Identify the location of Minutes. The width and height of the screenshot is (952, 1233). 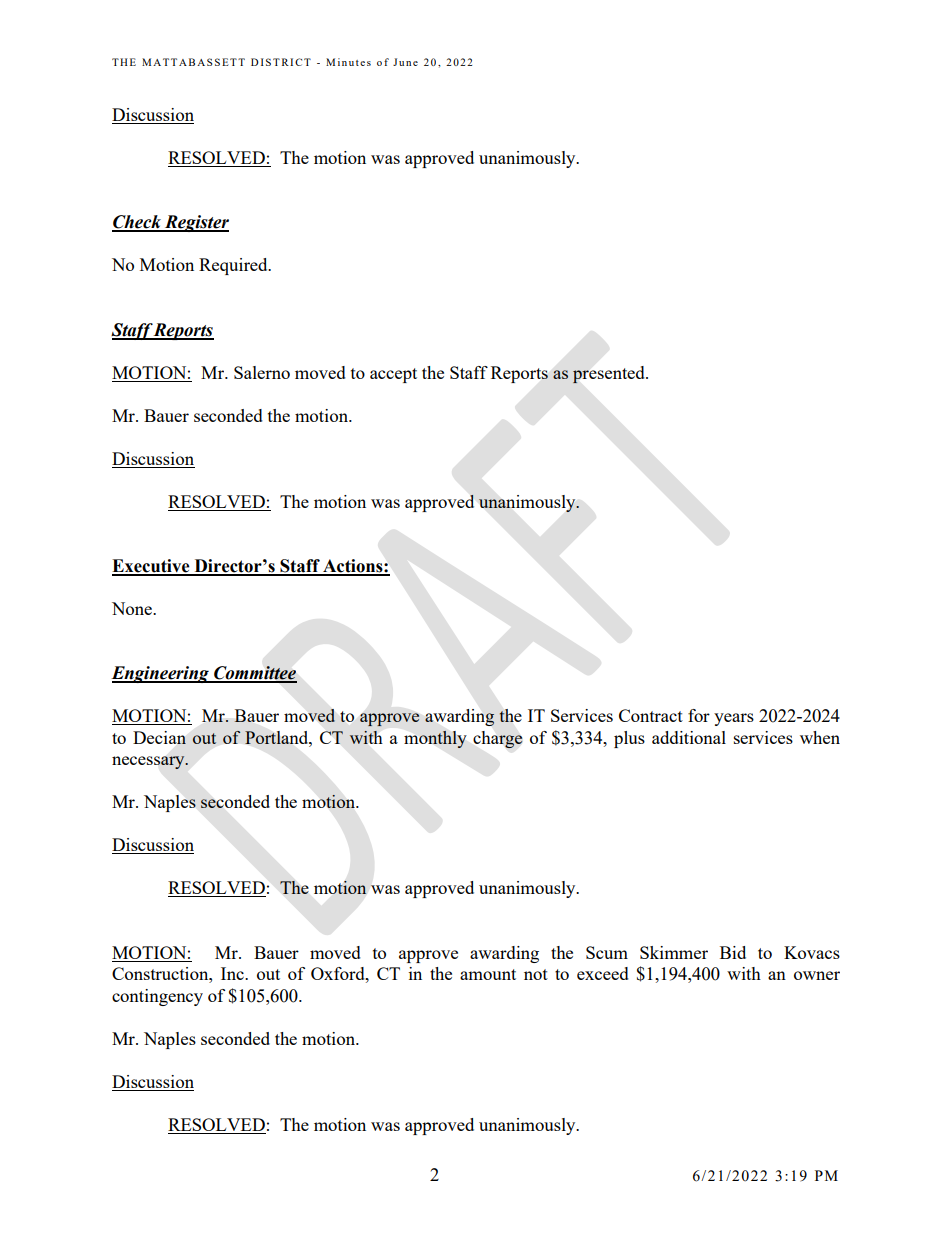
(348, 62).
